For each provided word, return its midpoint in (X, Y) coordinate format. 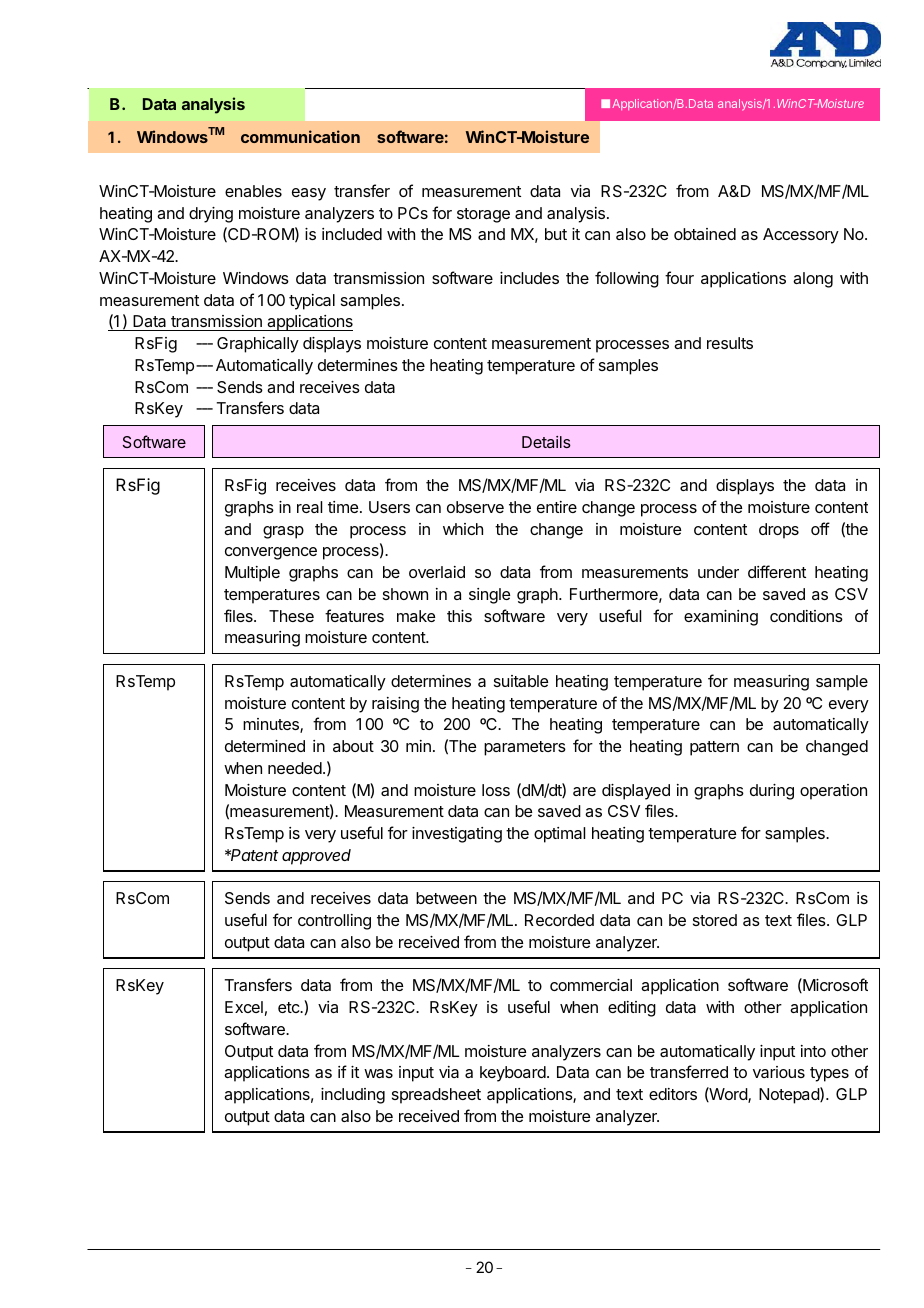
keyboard (514, 1074)
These (291, 616)
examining (721, 618)
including (353, 1096)
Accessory (801, 236)
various (779, 1072)
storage (483, 215)
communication (300, 136)
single (489, 596)
